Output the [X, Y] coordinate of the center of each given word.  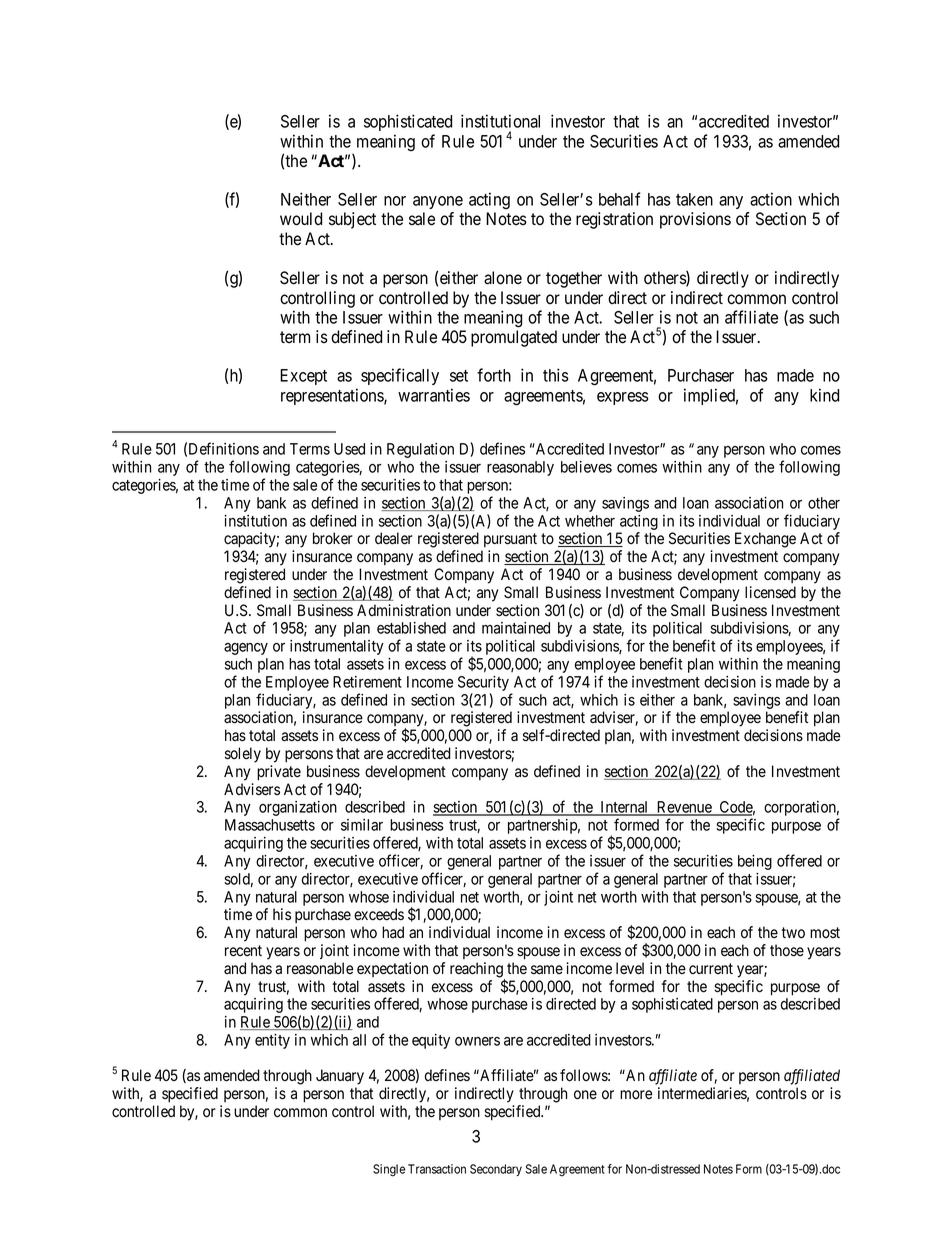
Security [483, 685]
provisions [695, 220]
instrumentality [337, 647]
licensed [770, 592]
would [301, 219]
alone [503, 278]
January [340, 1077]
